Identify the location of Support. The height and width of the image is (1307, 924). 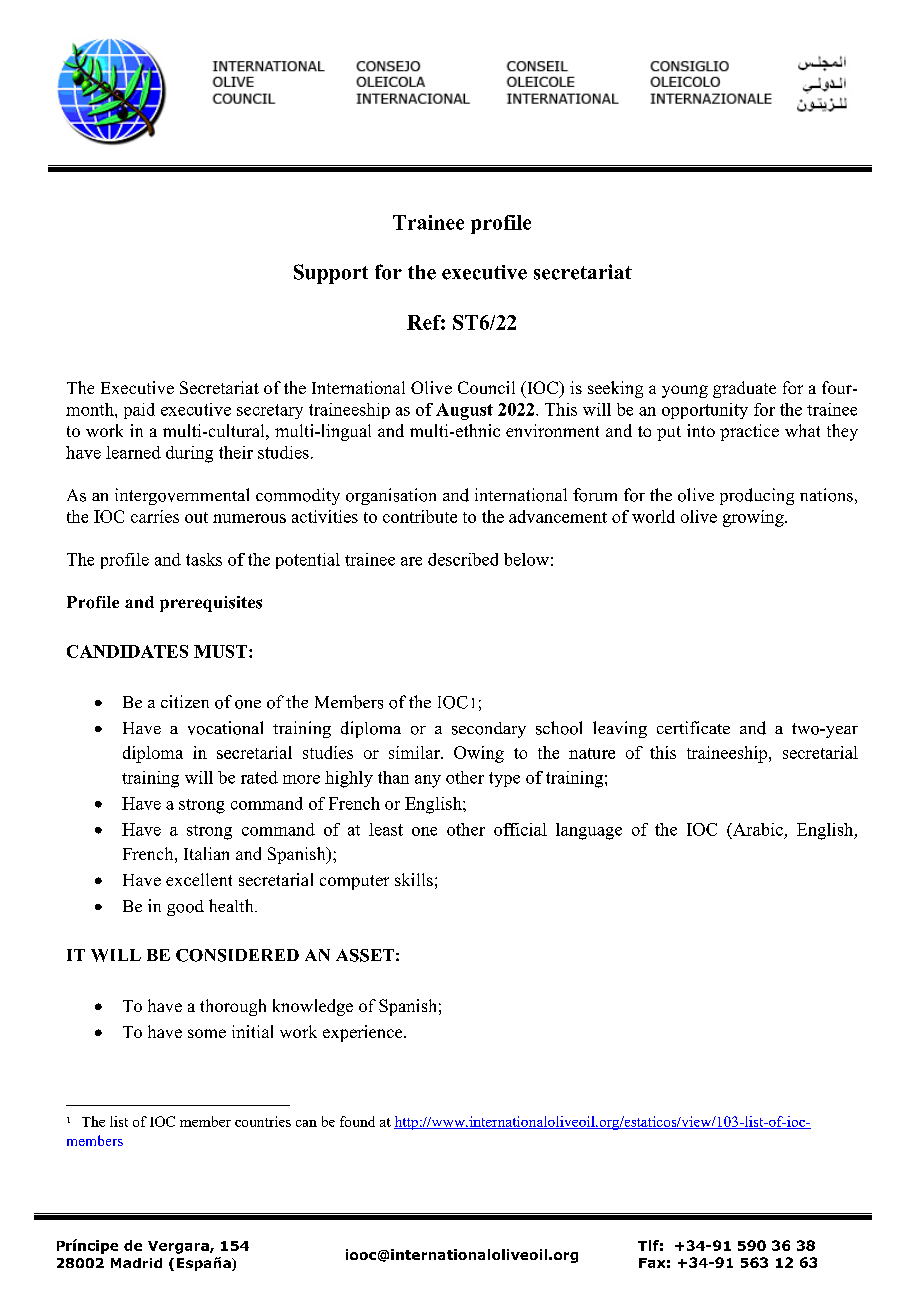
(331, 274).
